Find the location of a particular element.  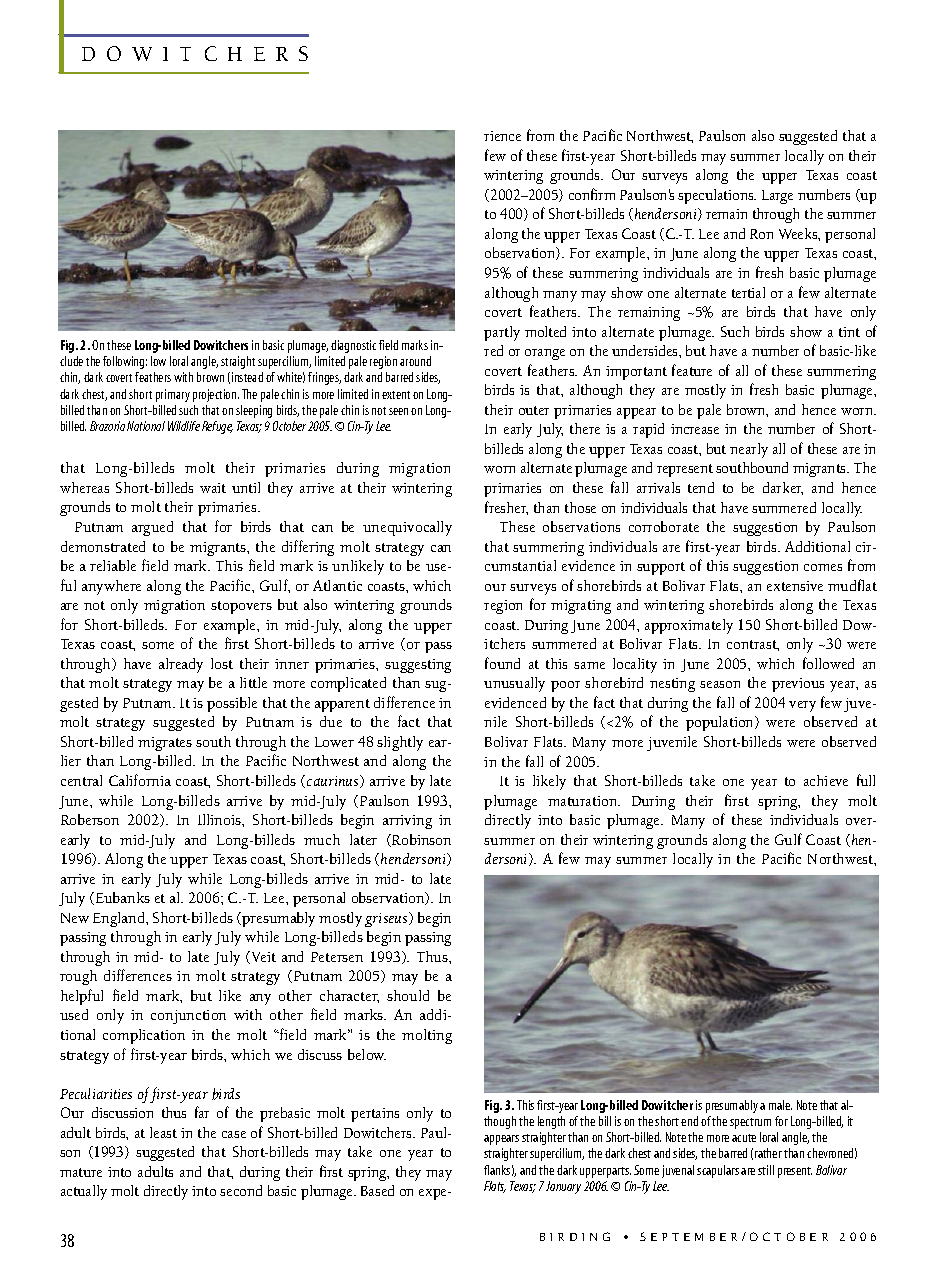

around is located at coordinates (415, 361).
